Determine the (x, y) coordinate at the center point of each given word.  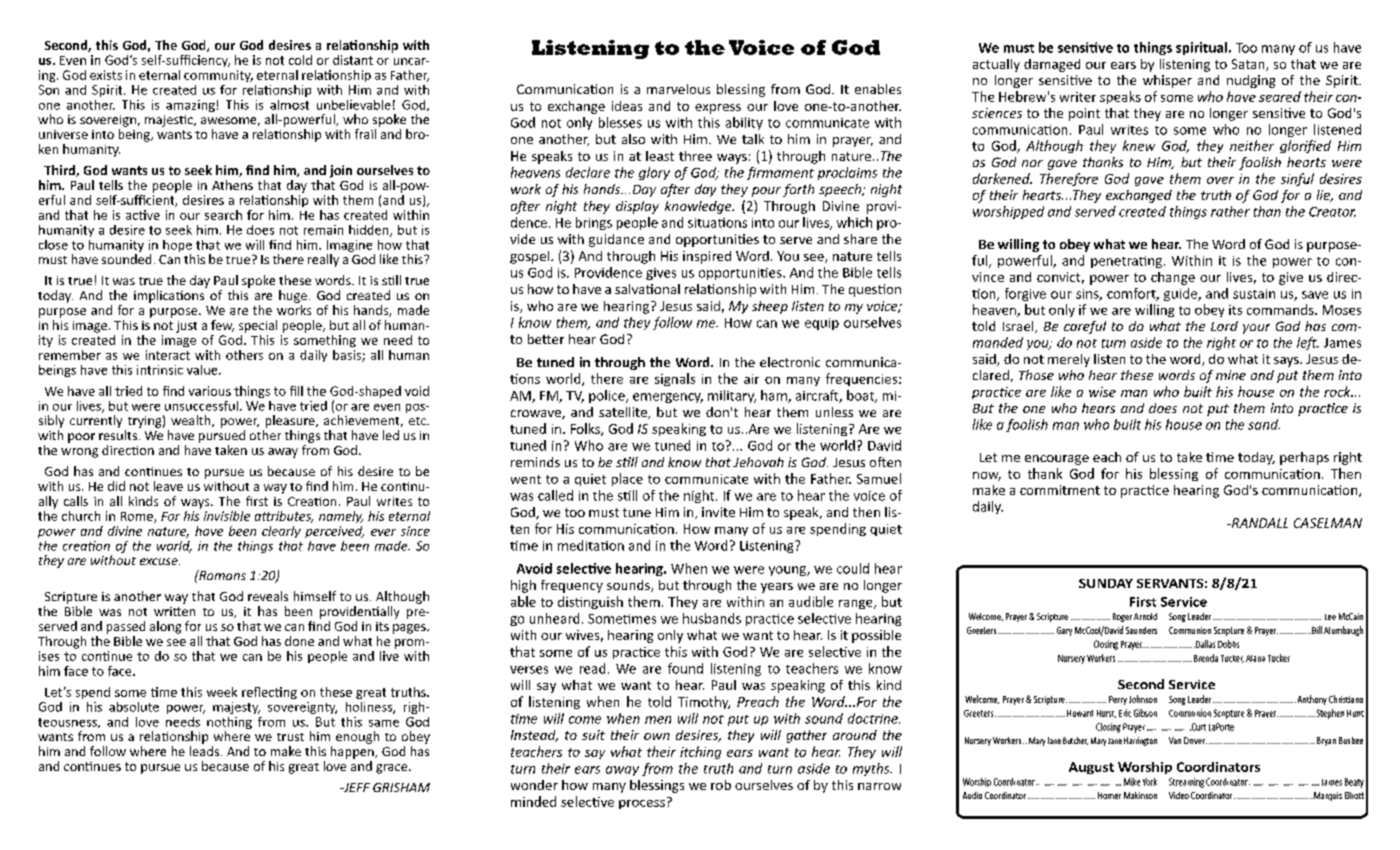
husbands (712, 618)
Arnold (1145, 616)
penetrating (1126, 262)
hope (177, 246)
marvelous (678, 89)
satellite (624, 413)
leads (206, 751)
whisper (1167, 81)
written (174, 611)
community (218, 76)
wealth (192, 421)
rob (721, 785)
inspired (707, 257)
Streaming (1186, 783)
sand (1264, 424)
